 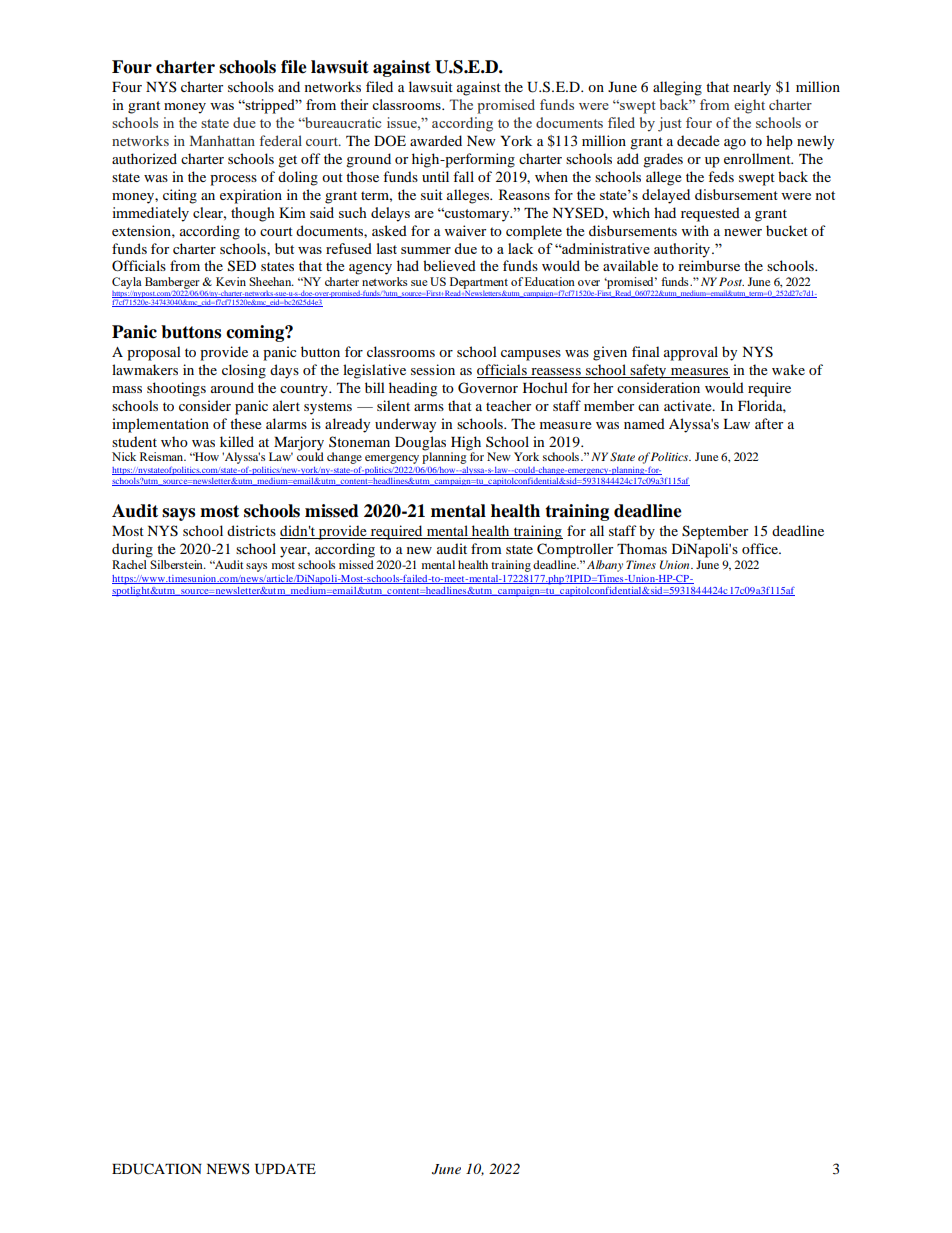 I want to click on Manhattan, so click(x=222, y=140).
